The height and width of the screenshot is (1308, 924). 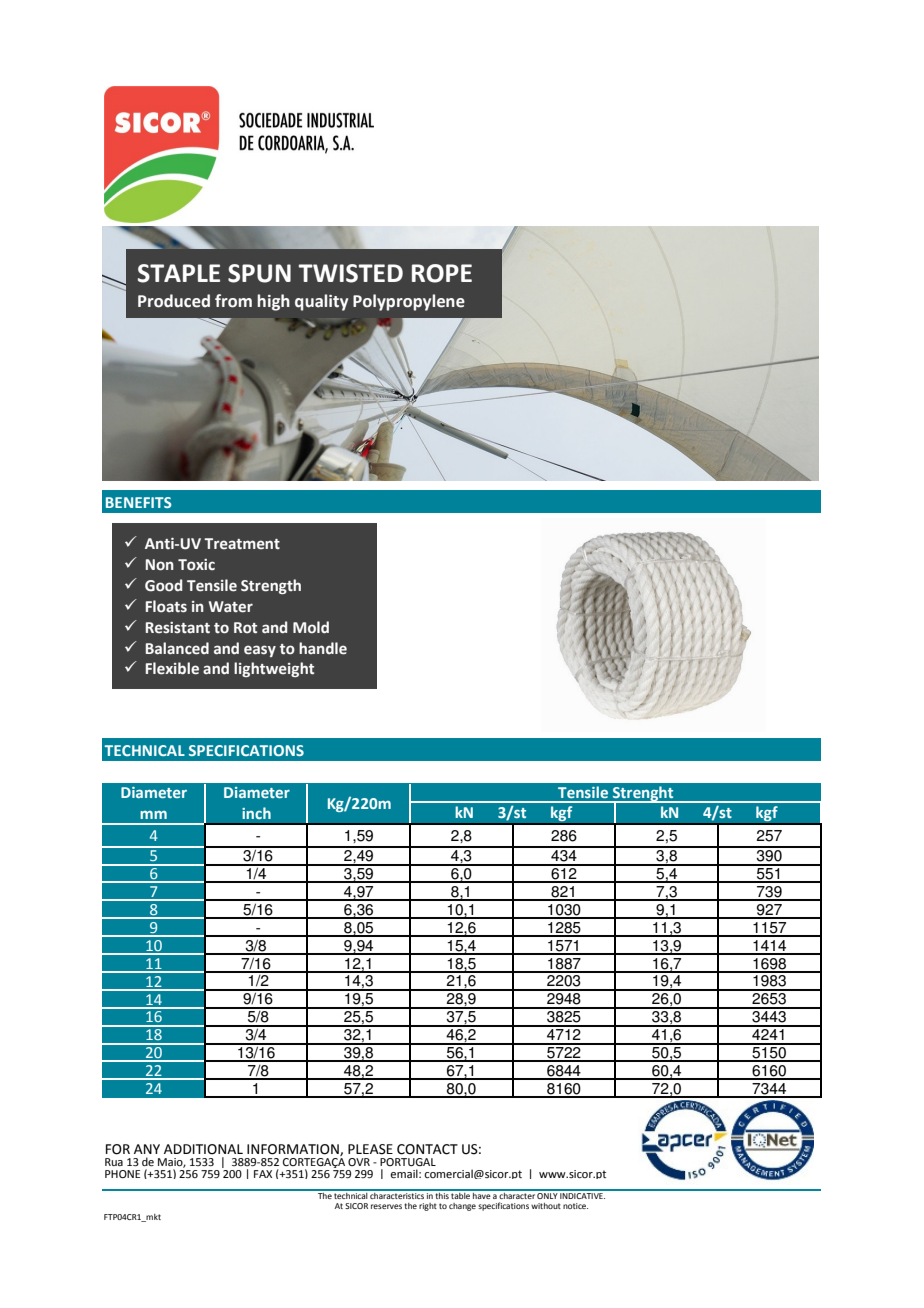 I want to click on CONTACT, so click(x=427, y=1149).
